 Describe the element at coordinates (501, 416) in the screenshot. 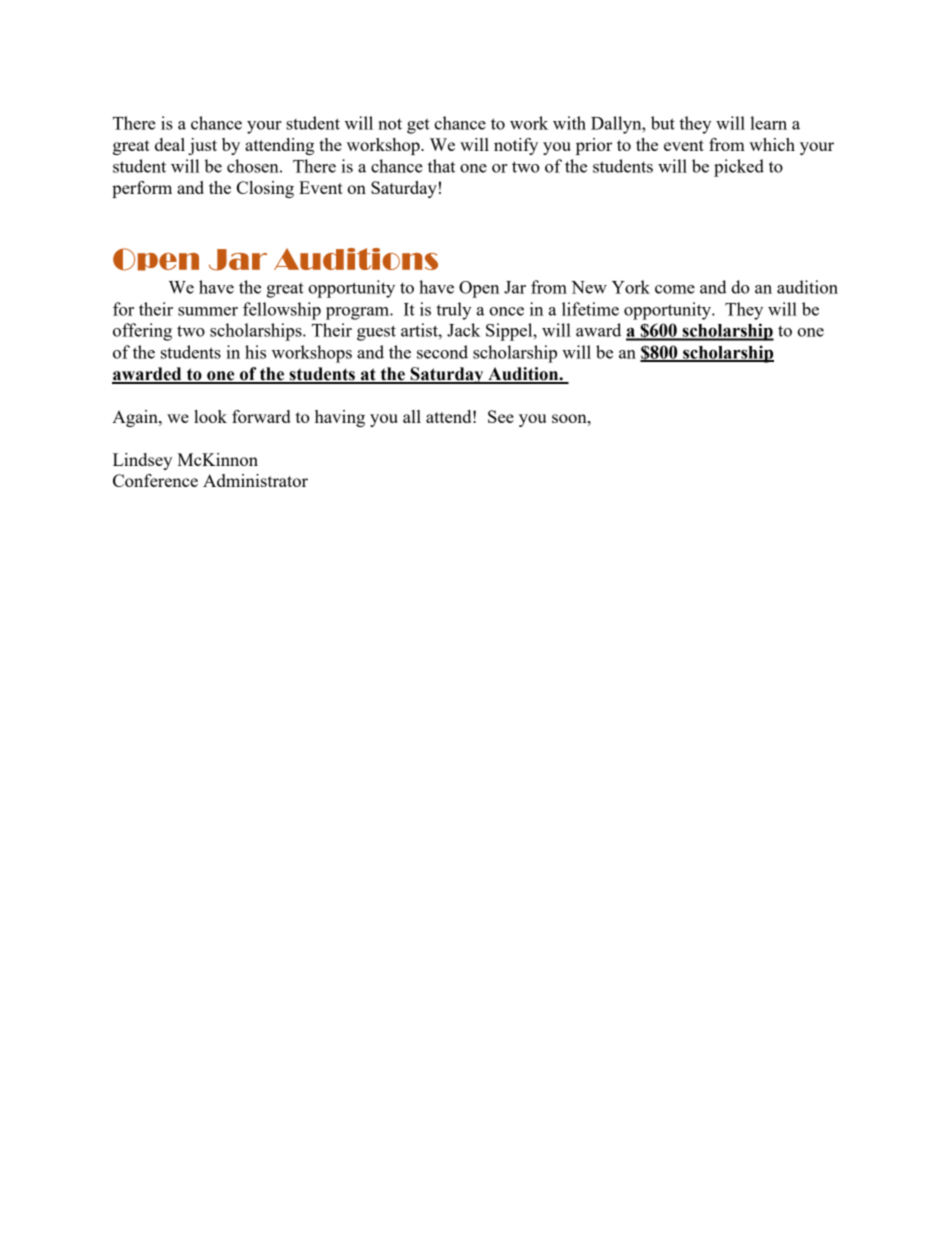

I see `See` at that location.
